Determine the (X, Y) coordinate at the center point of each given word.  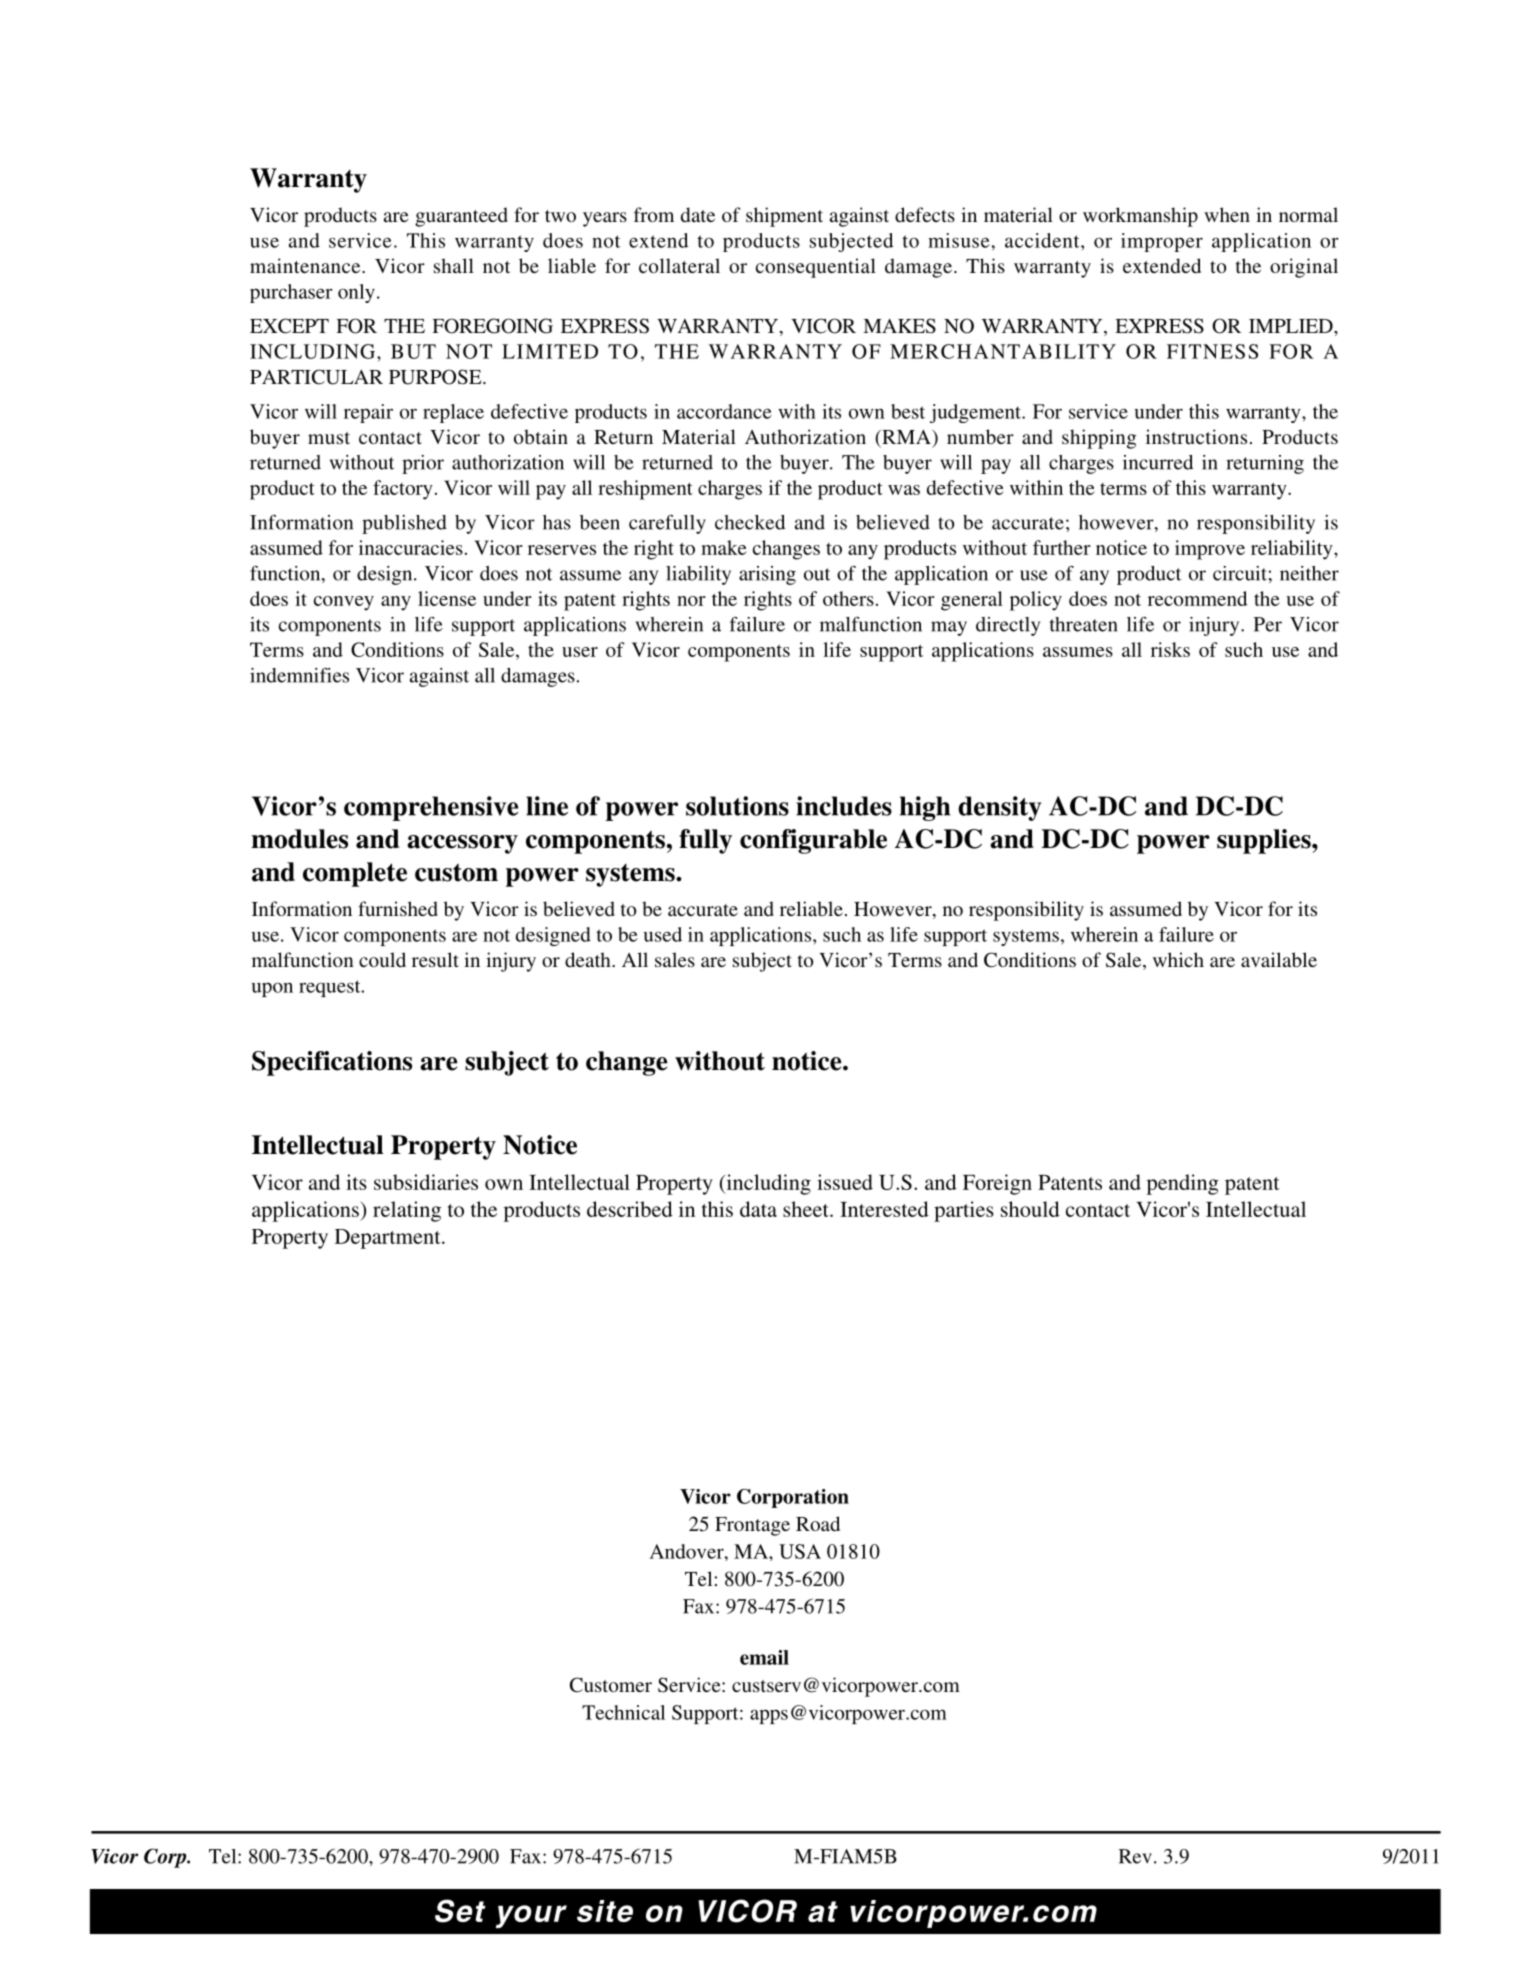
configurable (813, 841)
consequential (816, 268)
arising (767, 575)
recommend (1197, 598)
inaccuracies (411, 547)
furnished (398, 908)
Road (818, 1523)
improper (1162, 242)
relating (407, 1211)
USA (800, 1551)
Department (389, 1239)
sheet (807, 1209)
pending (1183, 1184)
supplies (1265, 841)
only (356, 293)
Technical (623, 1712)
